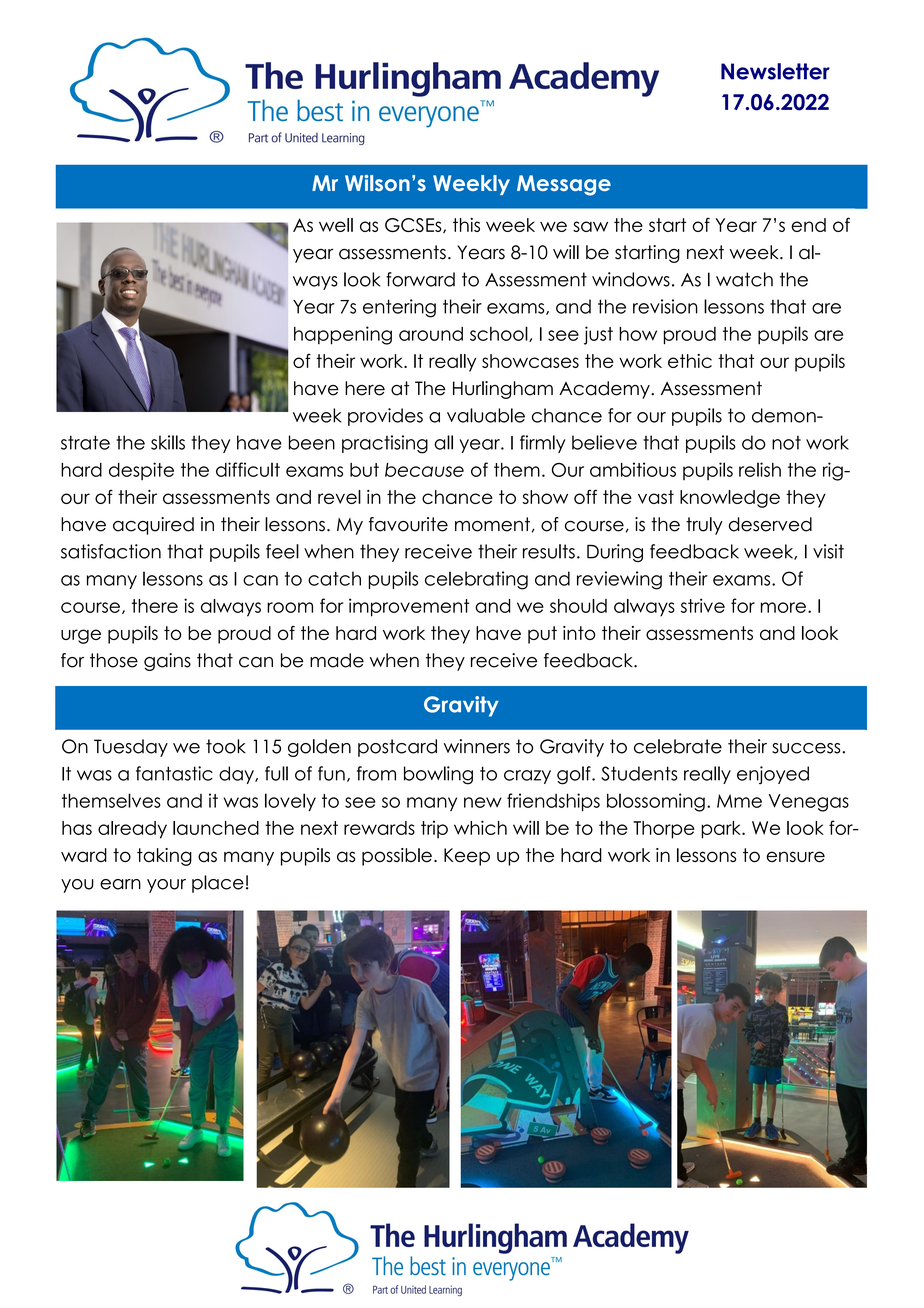 Image resolution: width=924 pixels, height=1308 pixels. Describe the element at coordinates (564, 185) in the page. I see `Message` at that location.
